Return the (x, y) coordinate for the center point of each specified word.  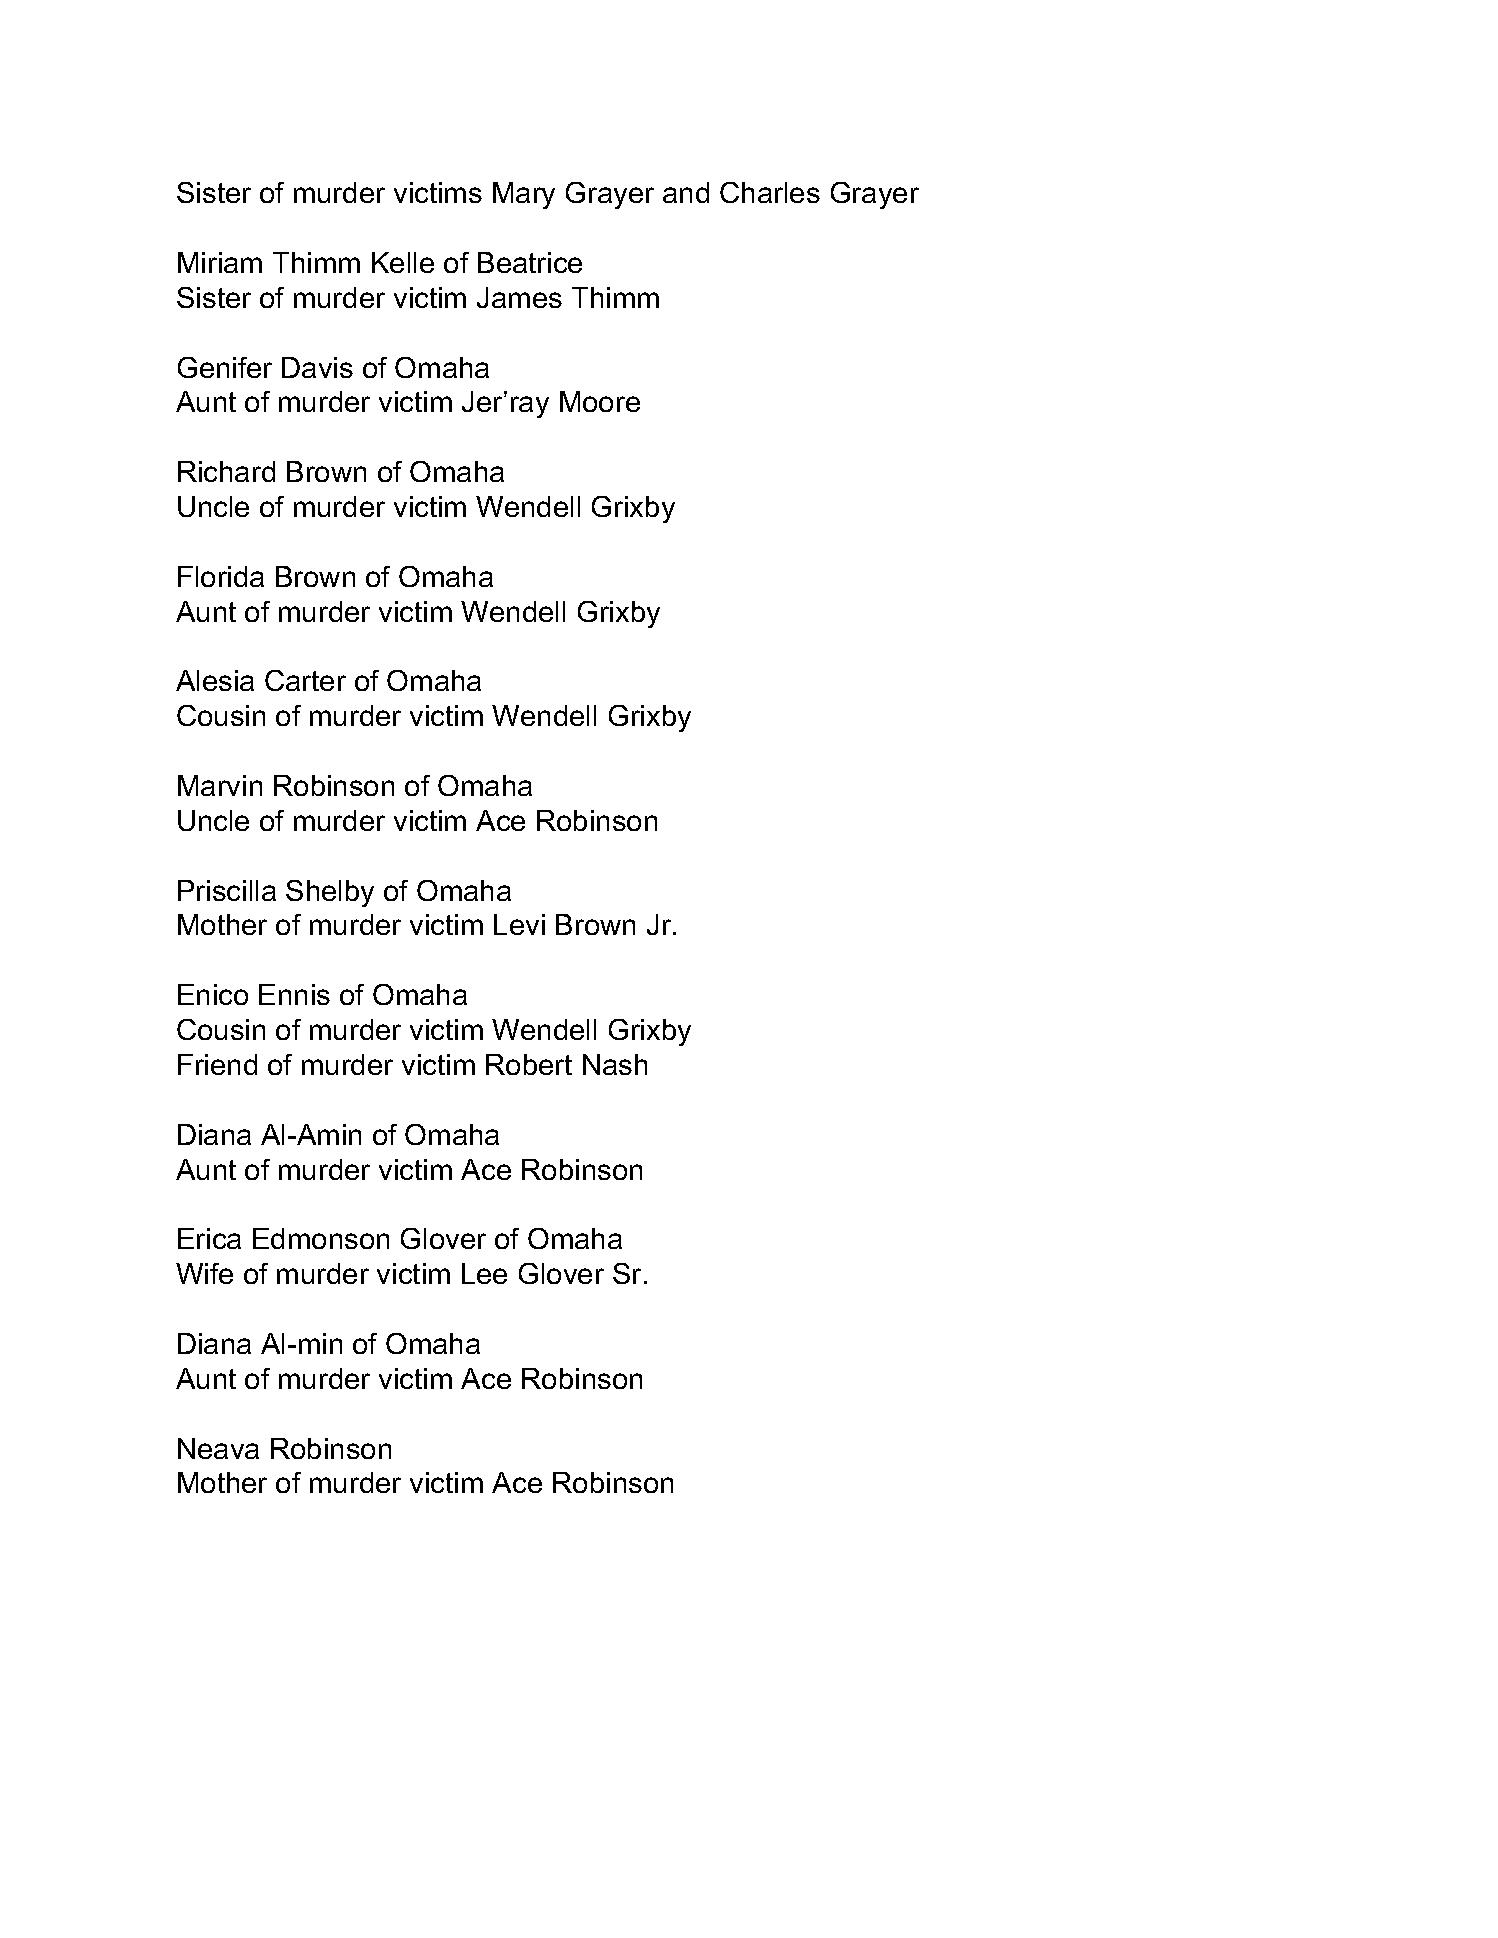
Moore (600, 401)
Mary (524, 195)
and (686, 192)
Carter (305, 680)
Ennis (294, 994)
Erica (209, 1238)
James (519, 297)
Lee (484, 1273)
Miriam (220, 262)
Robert (529, 1064)
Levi (519, 924)
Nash (615, 1064)
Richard (226, 471)
